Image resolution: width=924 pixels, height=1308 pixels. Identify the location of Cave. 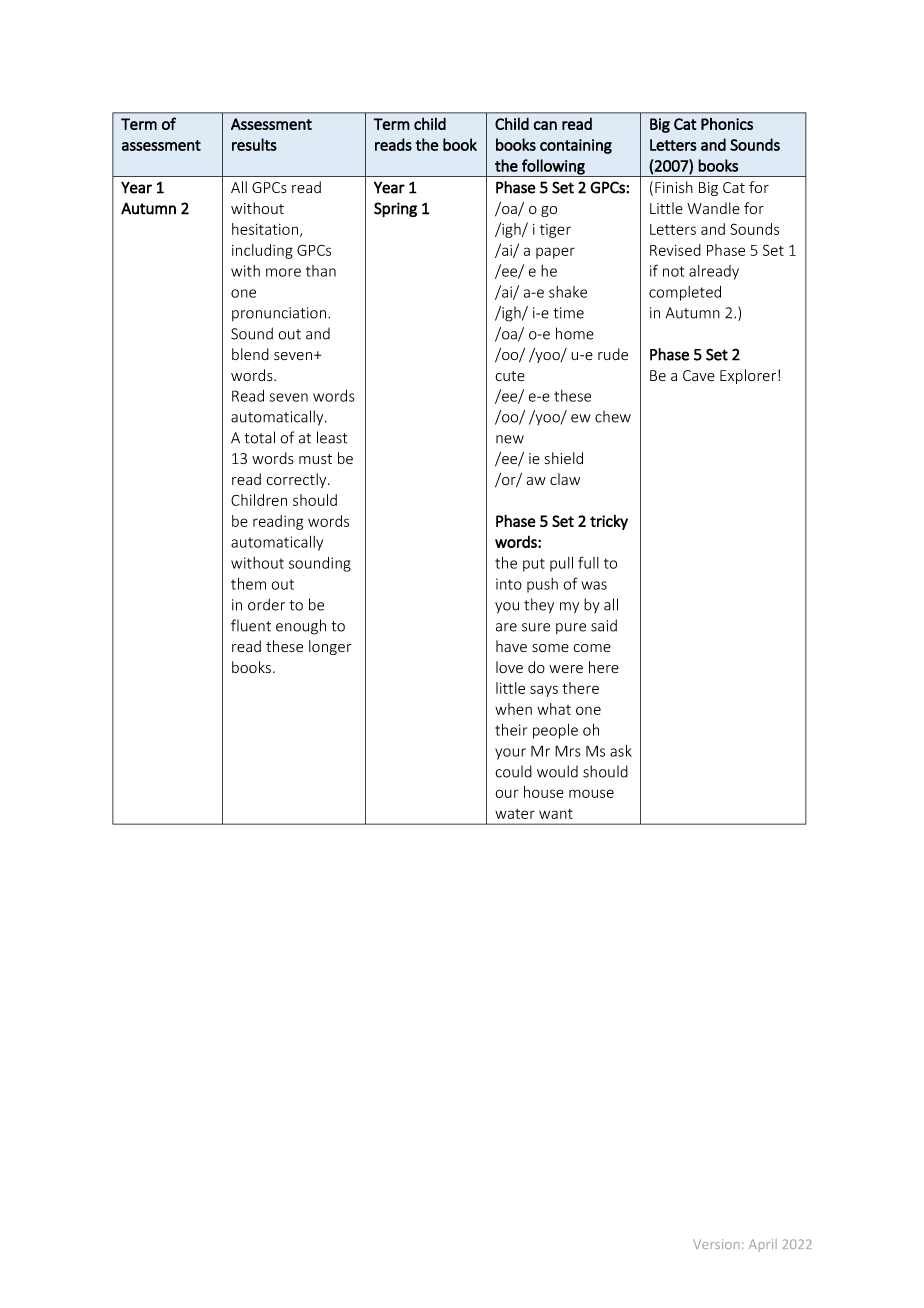
(699, 375).
